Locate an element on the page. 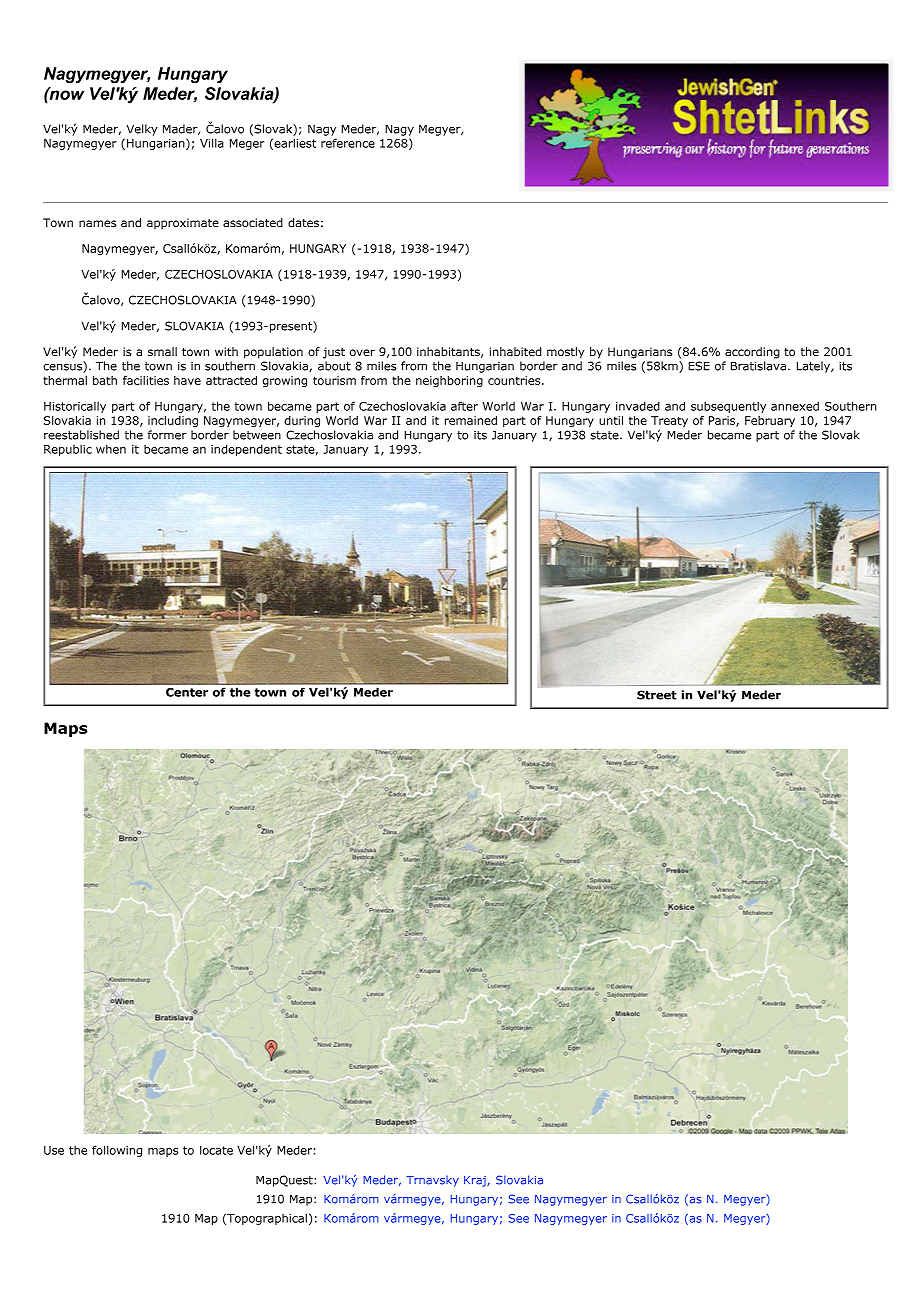 Image resolution: width=924 pixels, height=1308 pixels. when is located at coordinates (111, 449).
